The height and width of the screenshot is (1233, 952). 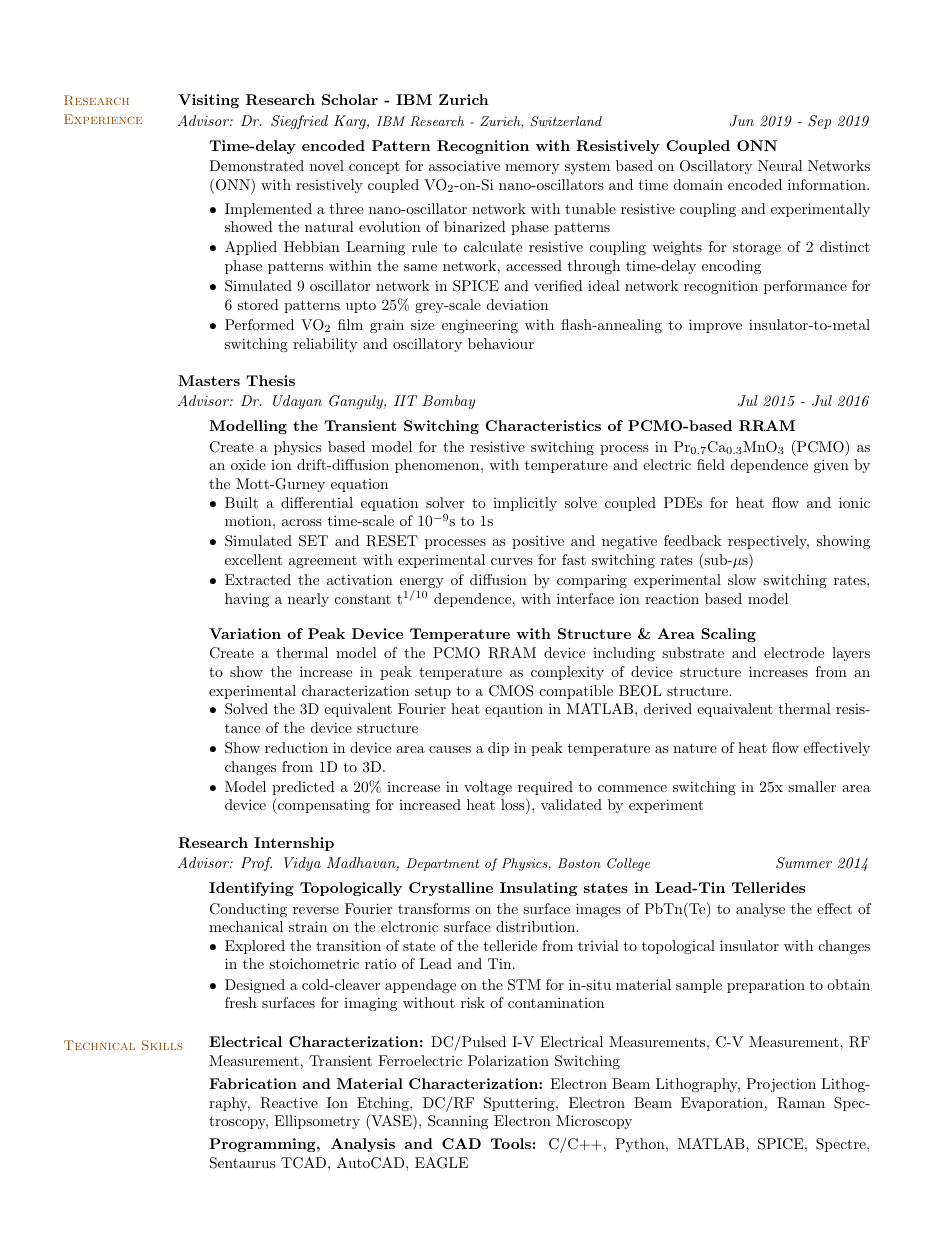 I want to click on Raman, so click(x=801, y=1103).
